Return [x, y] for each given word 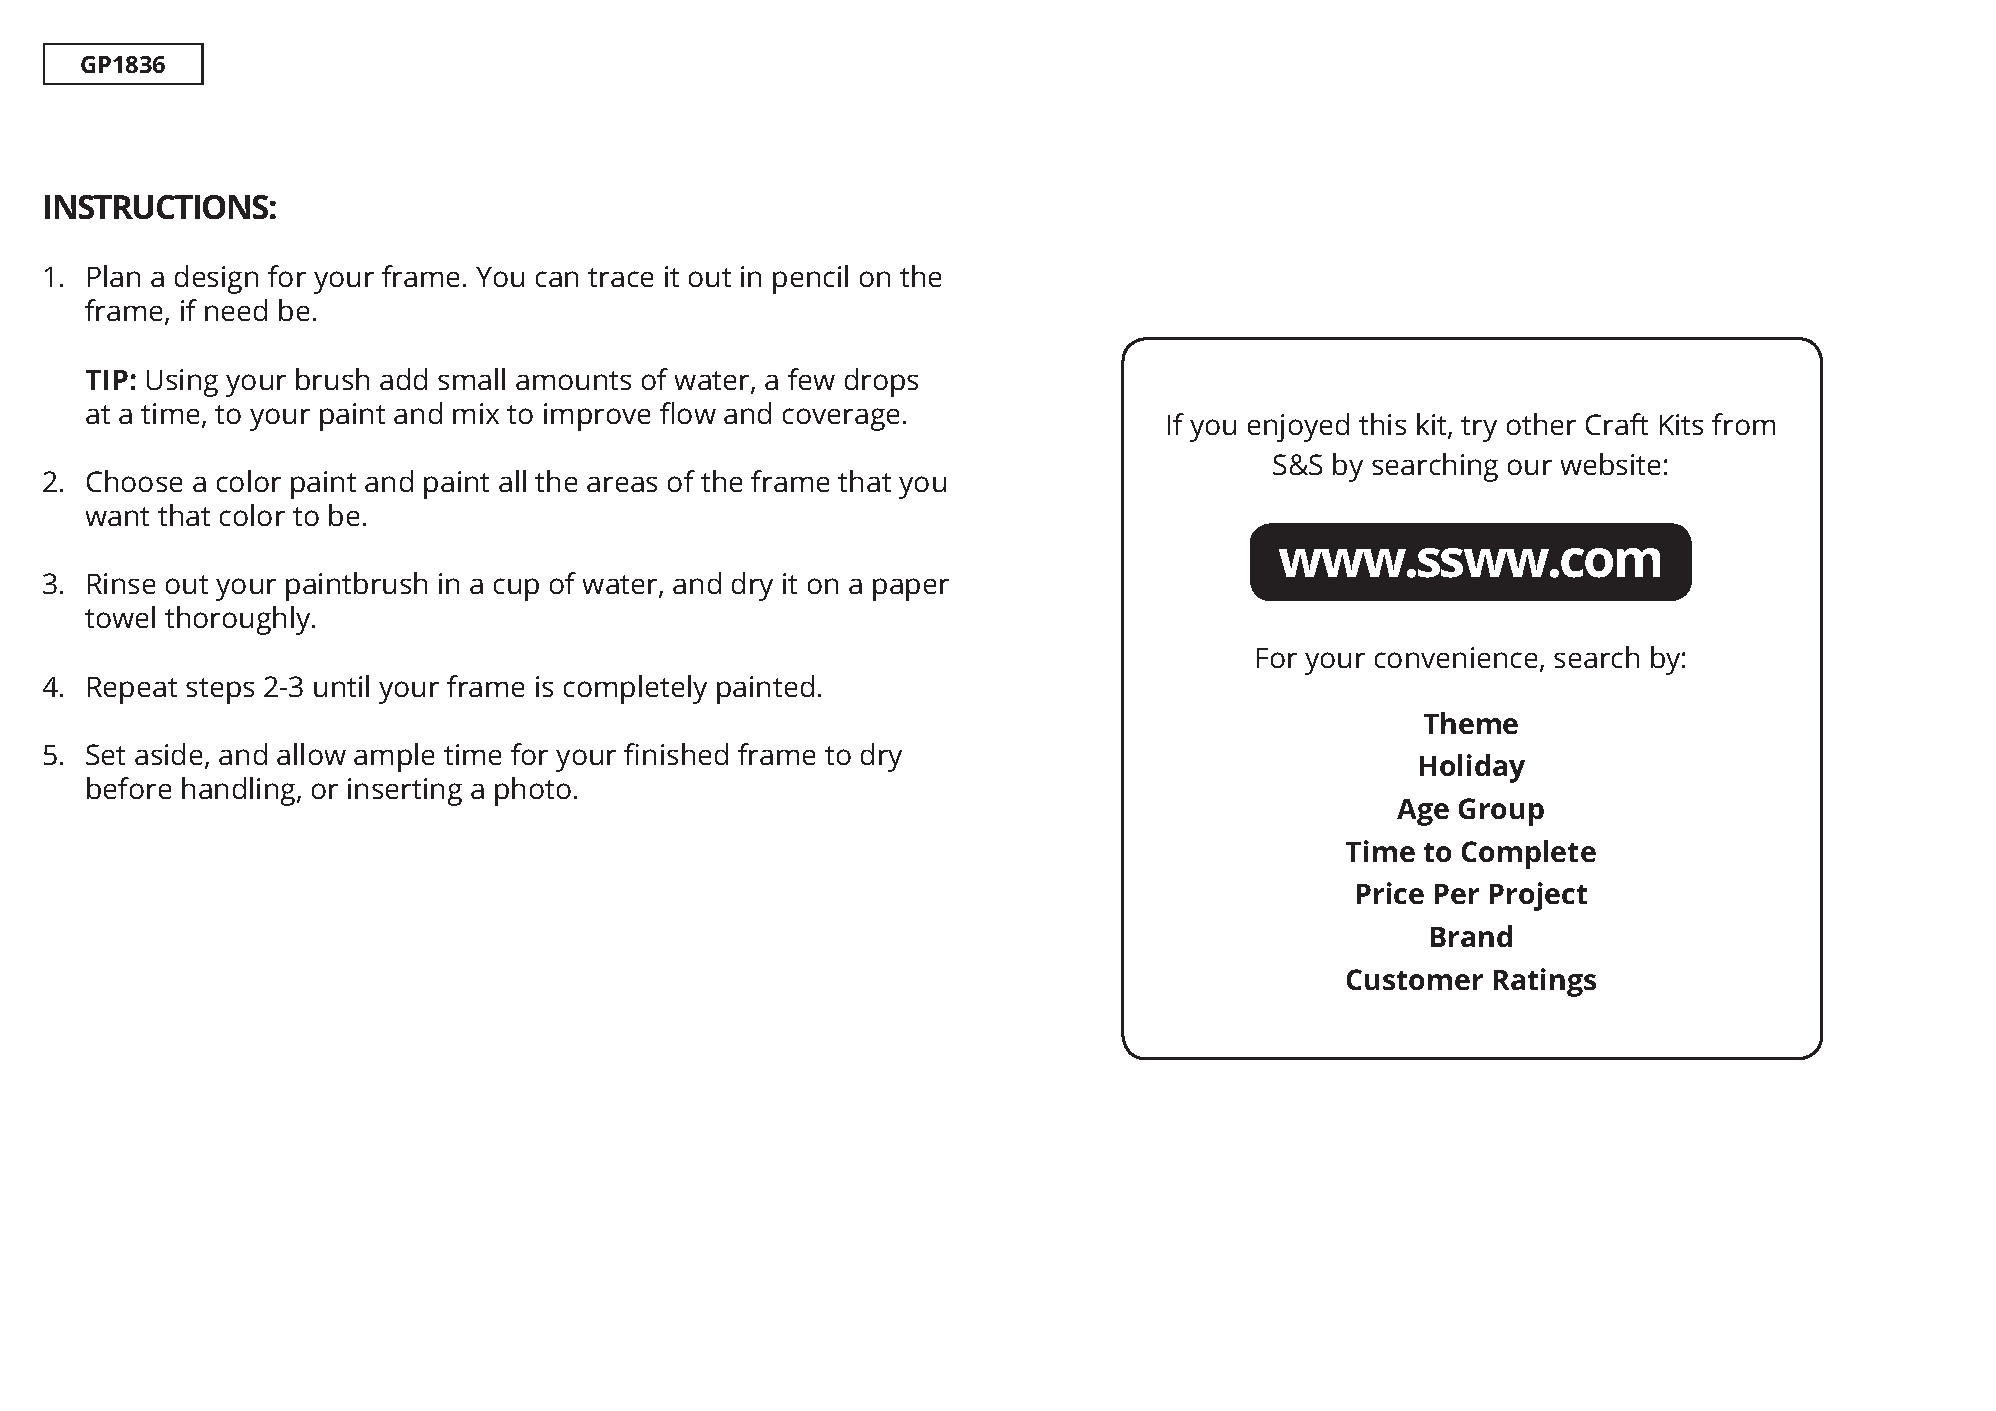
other [1541, 424]
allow [311, 754]
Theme [1471, 723]
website [1610, 464]
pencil [810, 279]
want [117, 516]
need [236, 310]
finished [676, 754]
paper [911, 589]
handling [240, 791]
